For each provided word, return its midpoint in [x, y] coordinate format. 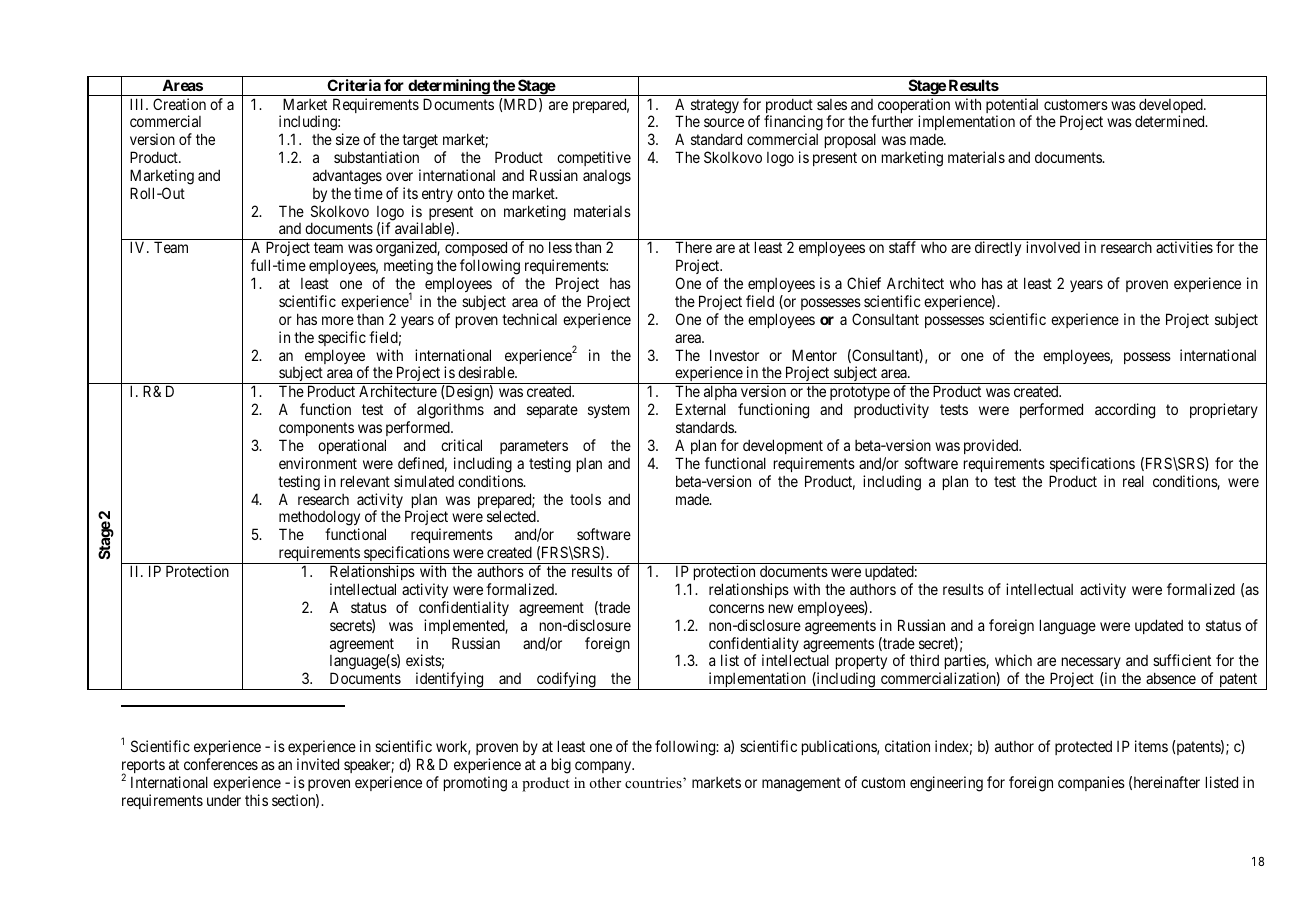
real [1133, 481]
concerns [736, 608]
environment [318, 463]
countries [654, 782]
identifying [449, 681]
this [256, 800]
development [783, 446]
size [348, 139]
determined [1171, 121]
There [693, 247]
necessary [1091, 665]
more [338, 320]
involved [1053, 247]
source [724, 122]
